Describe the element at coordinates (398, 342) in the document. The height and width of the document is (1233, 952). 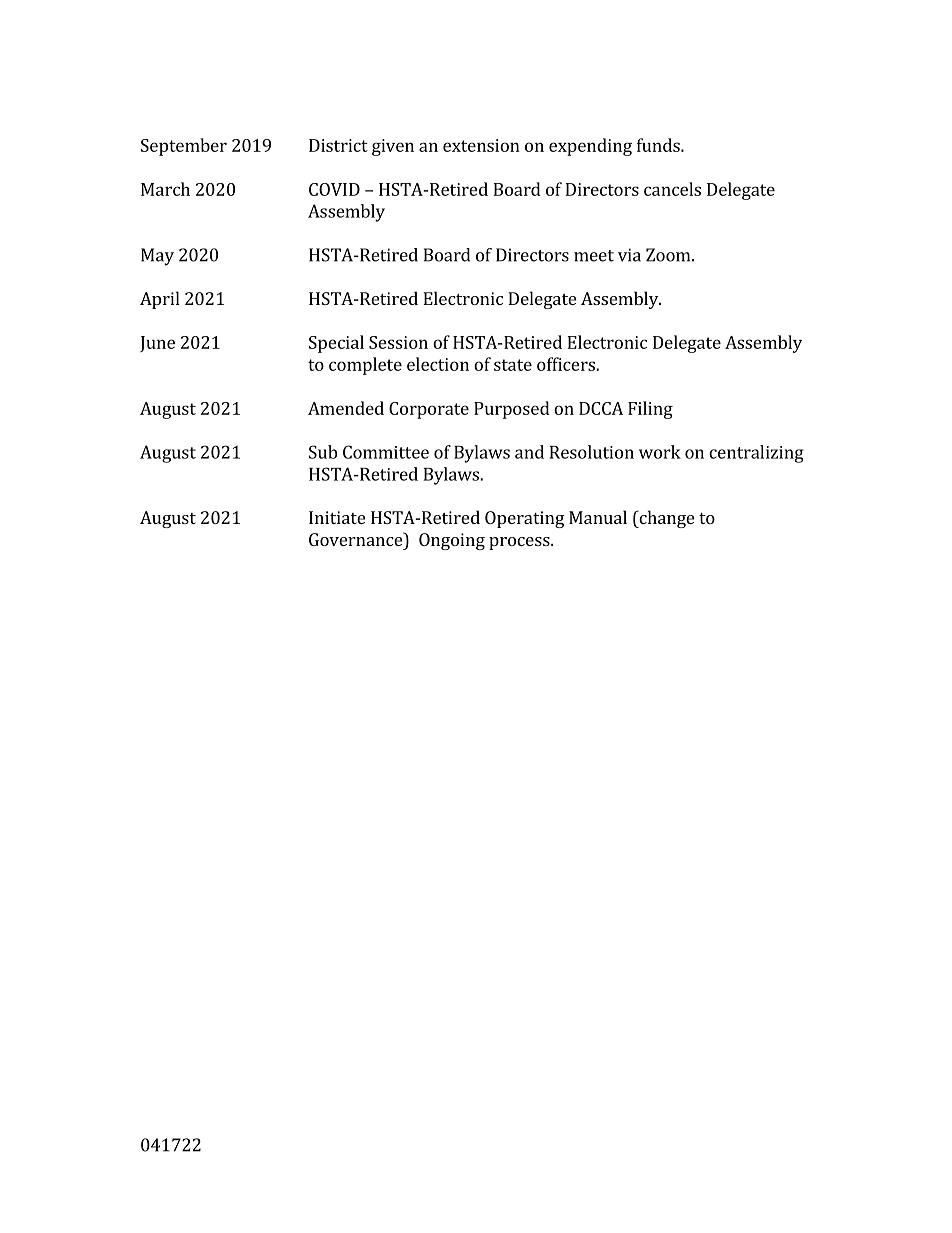
I see `Session` at that location.
